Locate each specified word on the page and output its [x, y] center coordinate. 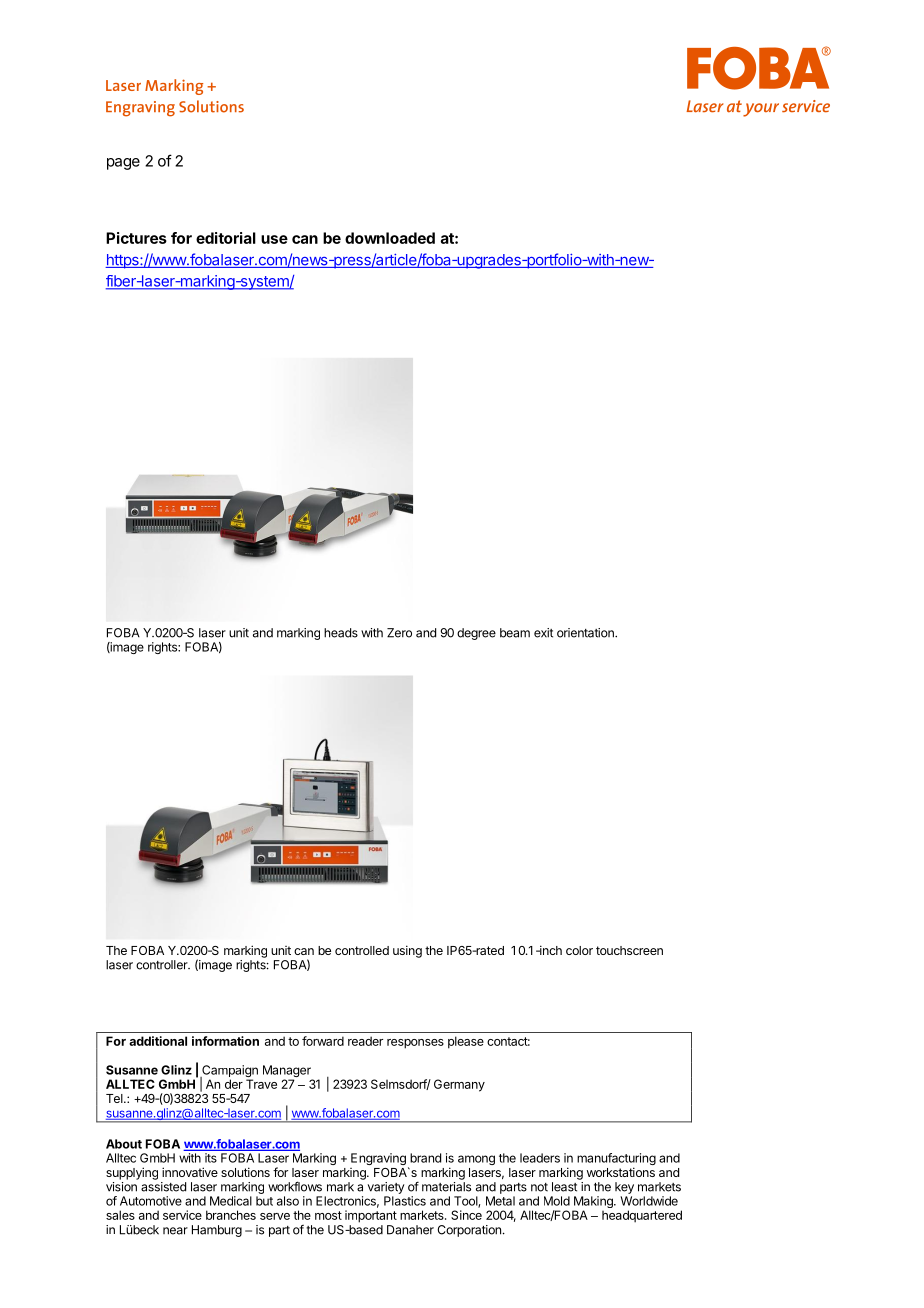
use [274, 239]
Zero [399, 633]
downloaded [390, 238]
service [182, 1215]
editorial [226, 238]
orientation [586, 633]
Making [593, 1203]
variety [386, 1188]
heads [341, 633]
